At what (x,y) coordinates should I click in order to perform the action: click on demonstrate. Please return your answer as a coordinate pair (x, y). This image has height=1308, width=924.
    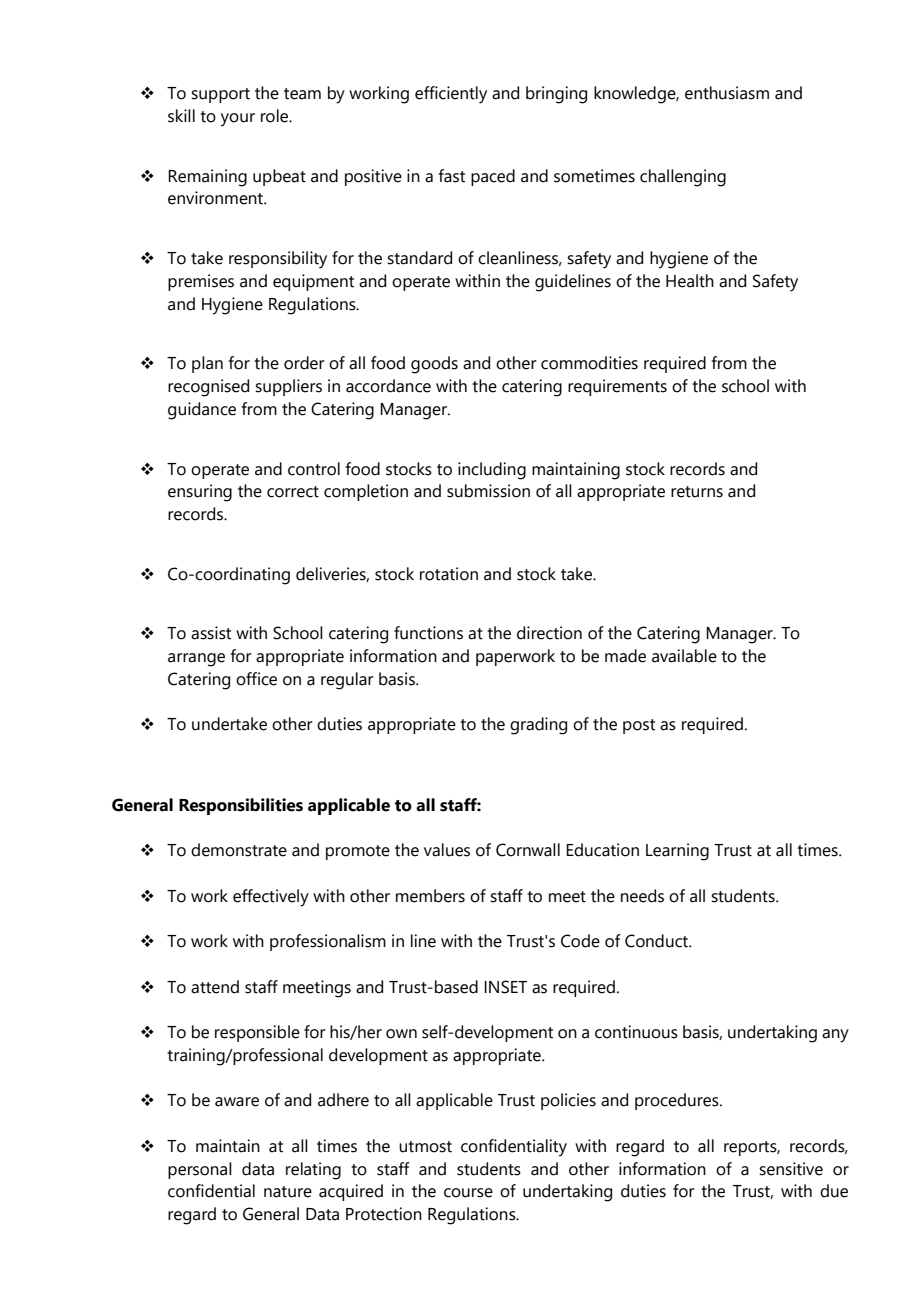
    Looking at the image, I should click on (239, 850).
